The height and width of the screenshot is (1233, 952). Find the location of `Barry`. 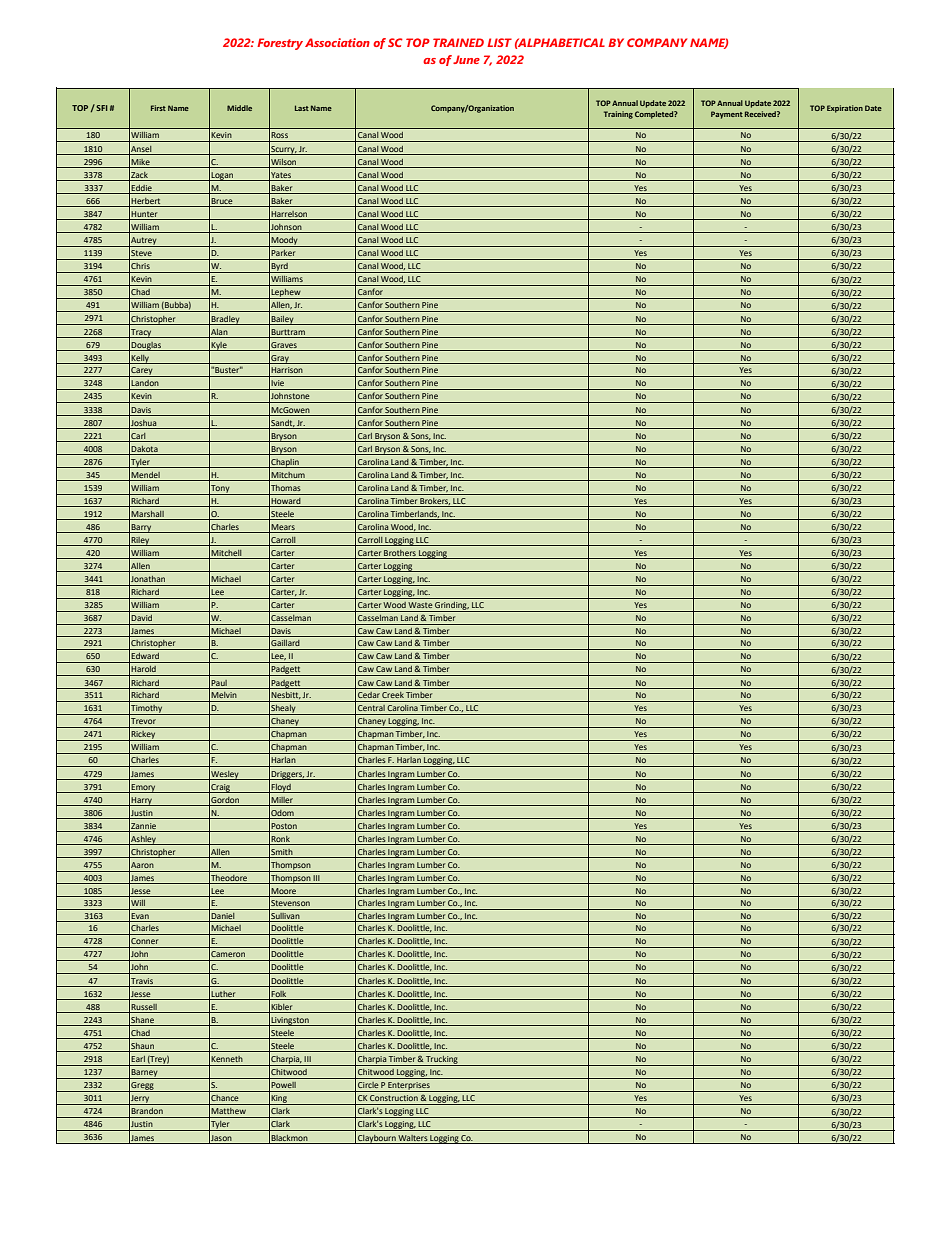

Barry is located at coordinates (142, 528).
